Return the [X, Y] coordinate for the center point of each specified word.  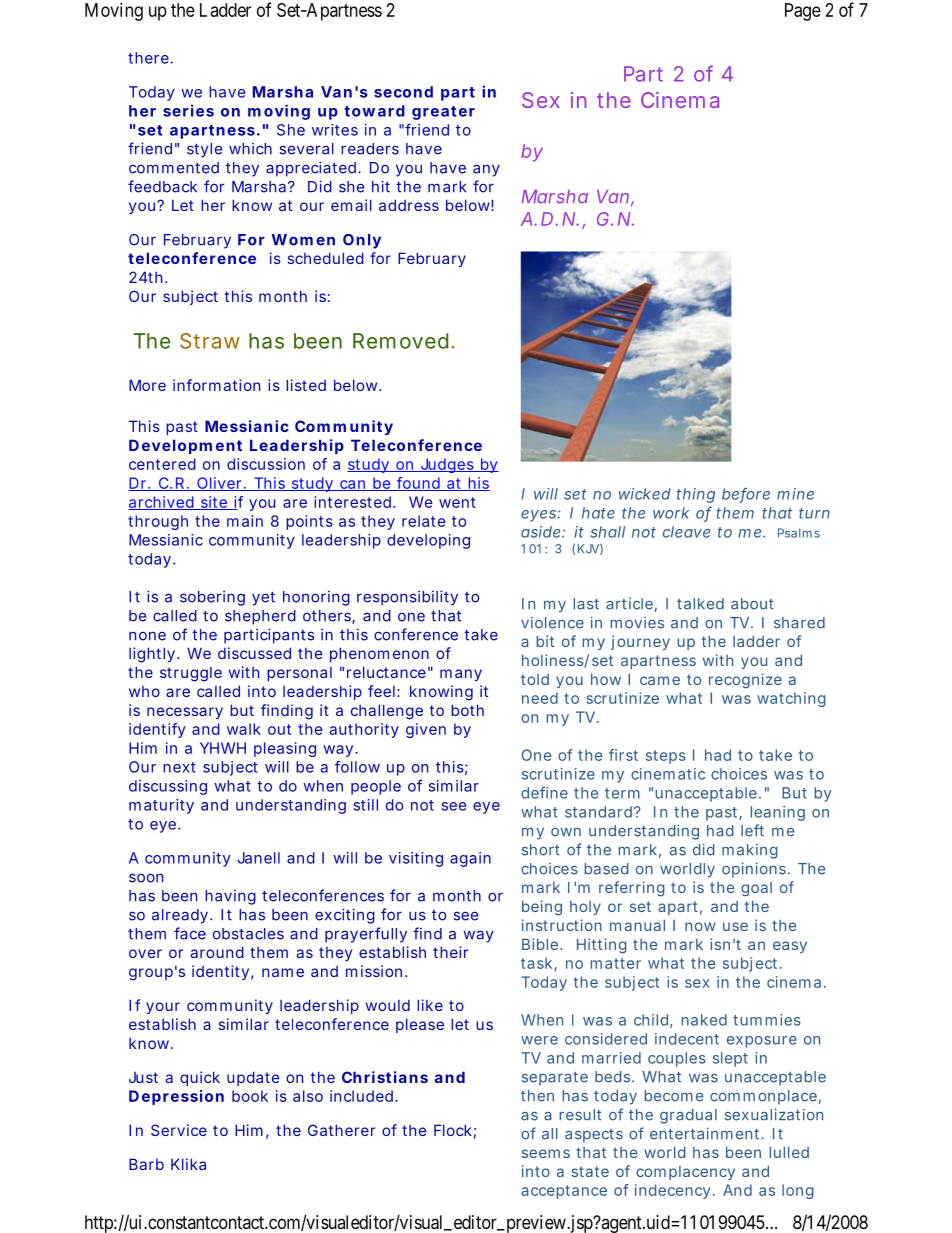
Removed [400, 341]
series [188, 111]
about [752, 604]
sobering [212, 598]
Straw [210, 341]
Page [803, 12]
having [230, 897]
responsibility [407, 598]
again [470, 859]
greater [443, 113]
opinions [754, 870]
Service [179, 1130]
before [746, 495]
